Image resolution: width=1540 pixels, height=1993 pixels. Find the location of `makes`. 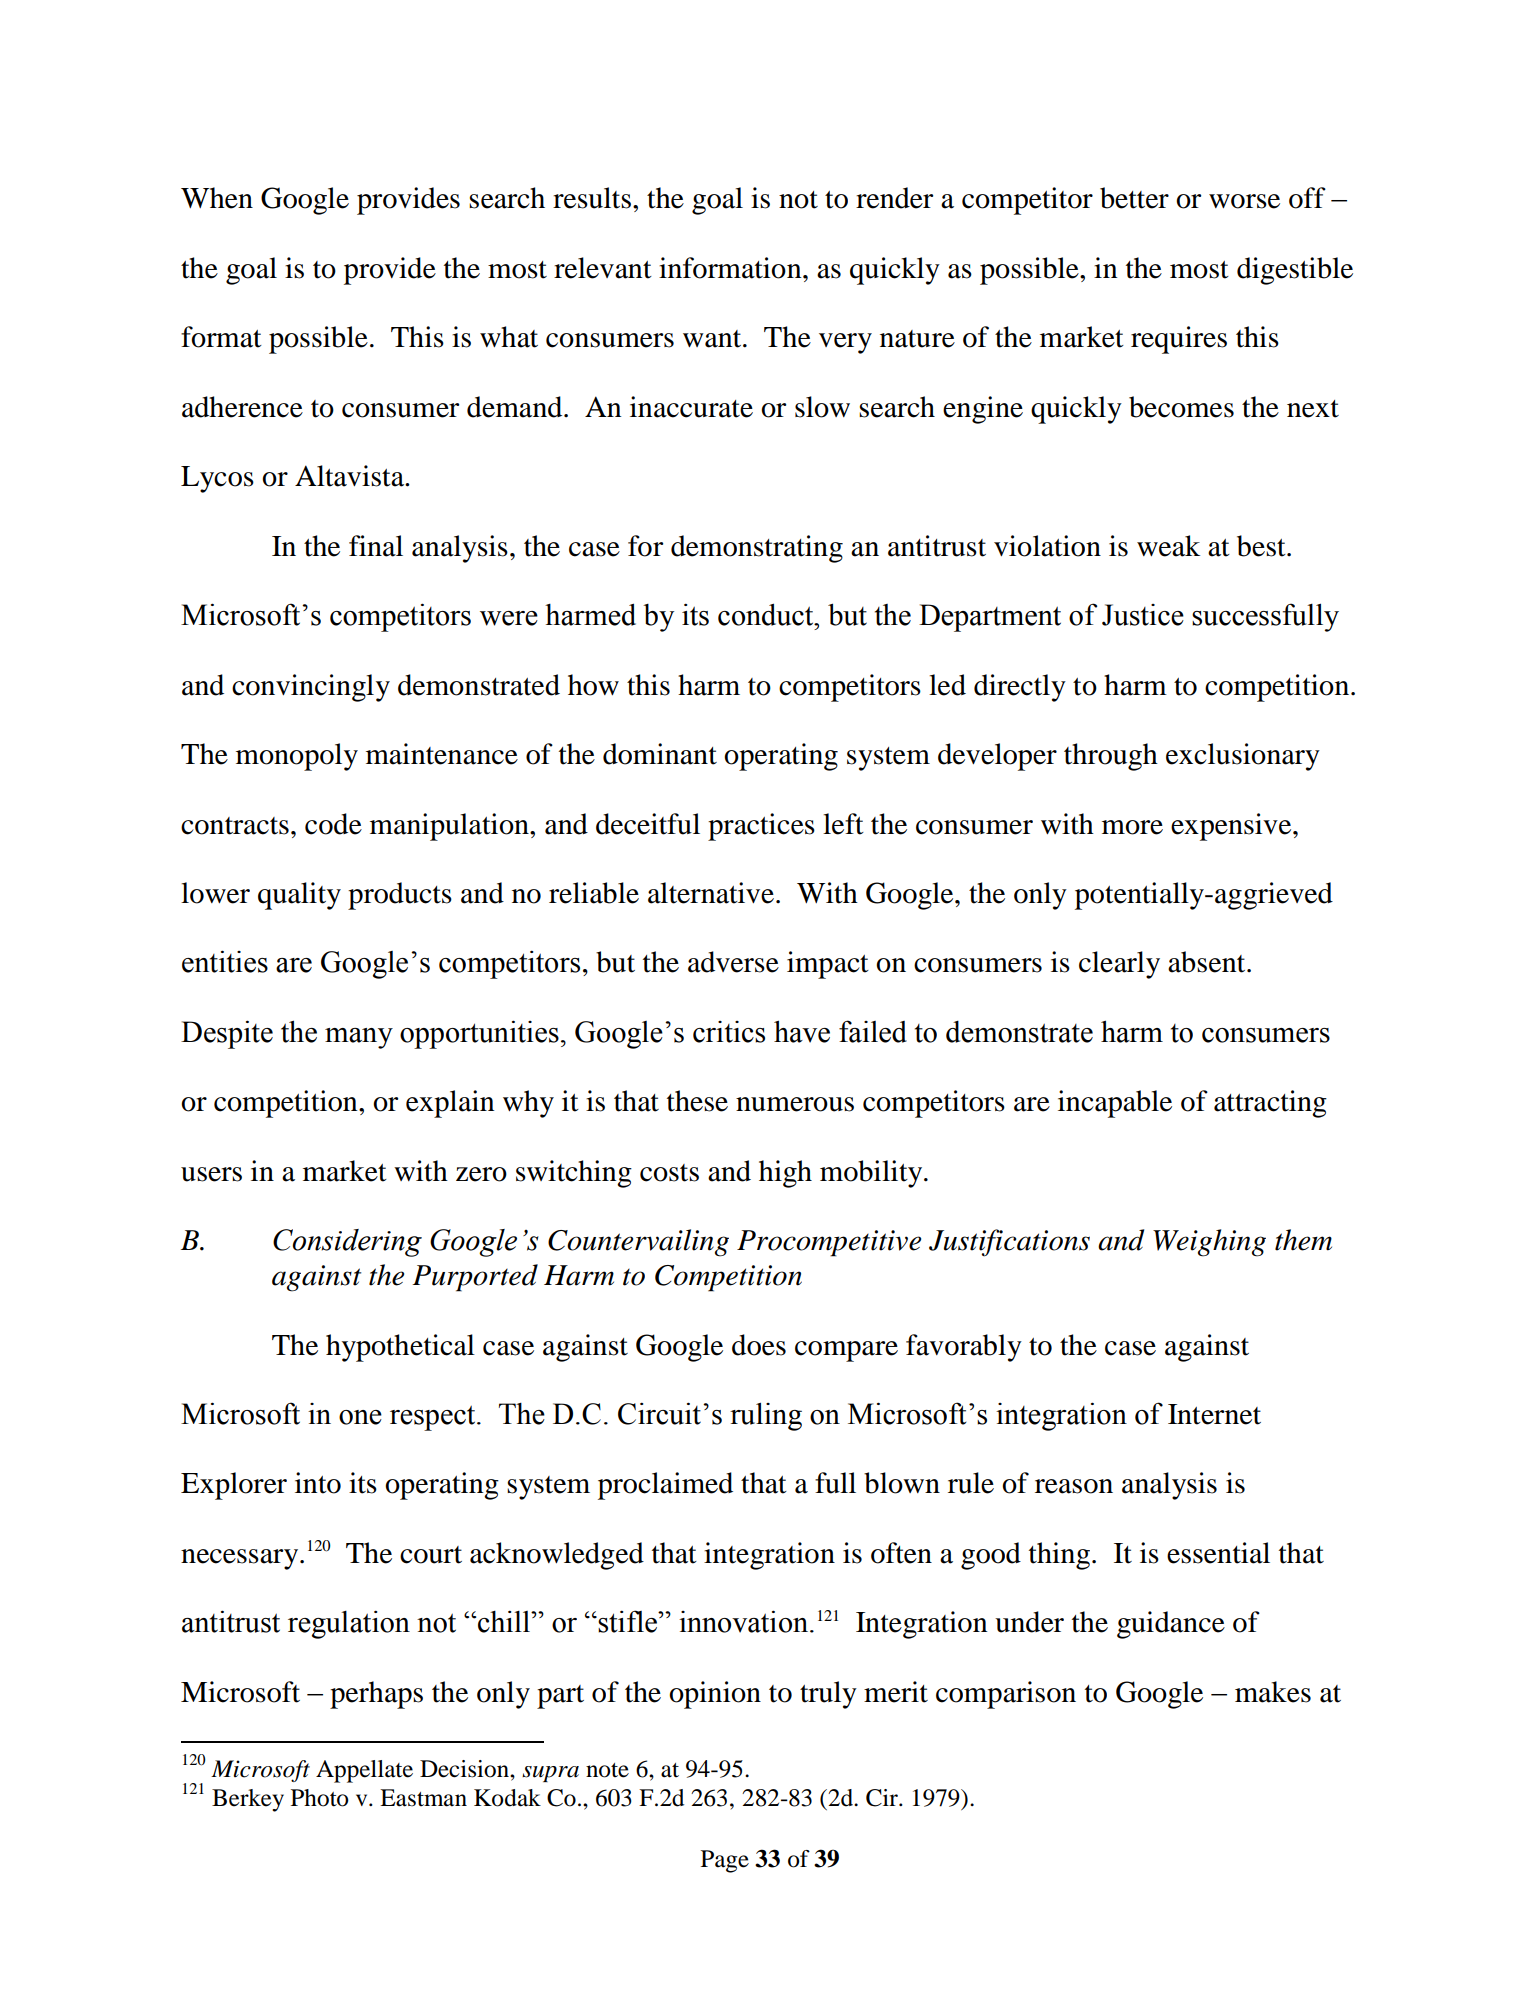

makes is located at coordinates (1273, 1692).
